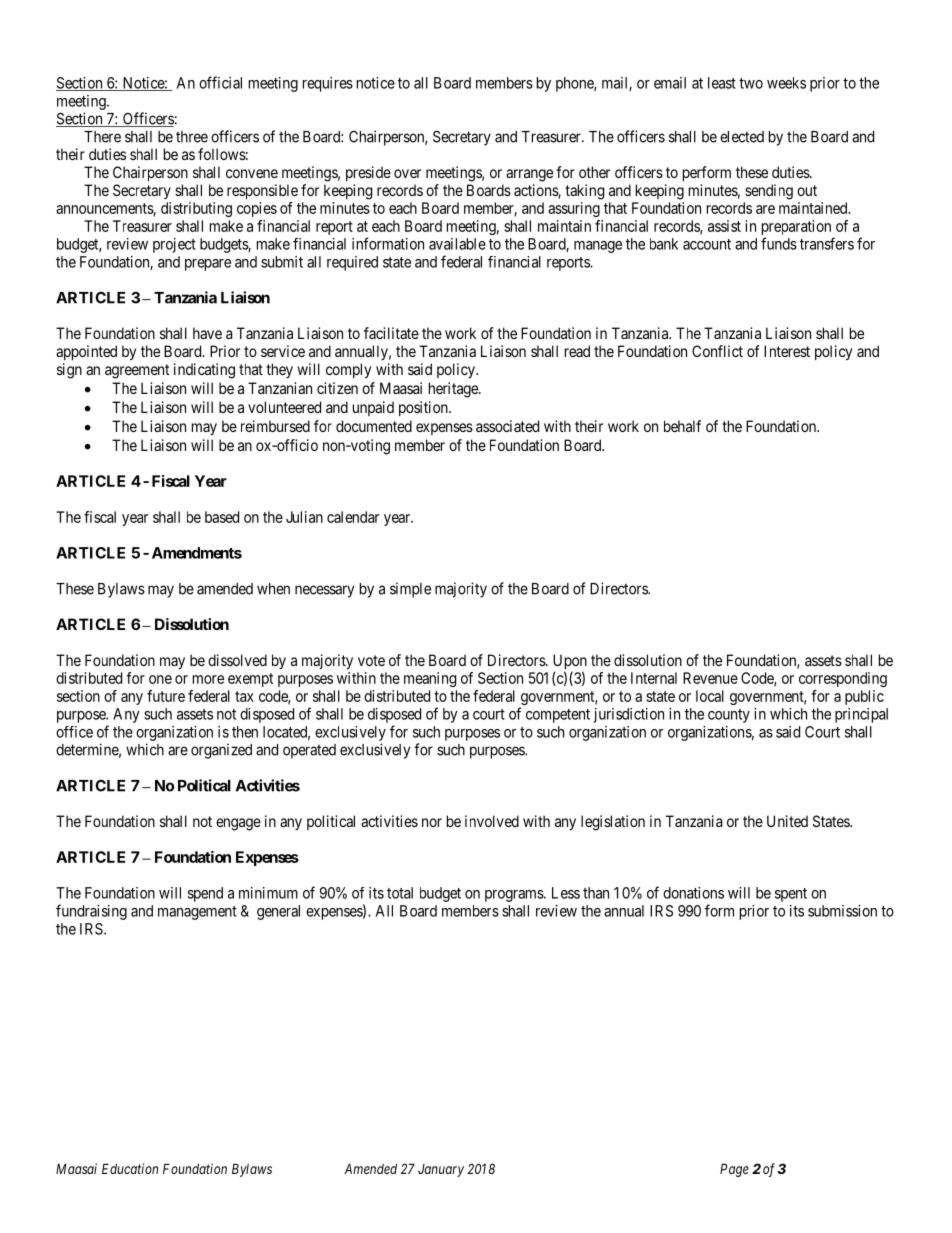  Describe the element at coordinates (192, 137) in the image. I see `three` at that location.
